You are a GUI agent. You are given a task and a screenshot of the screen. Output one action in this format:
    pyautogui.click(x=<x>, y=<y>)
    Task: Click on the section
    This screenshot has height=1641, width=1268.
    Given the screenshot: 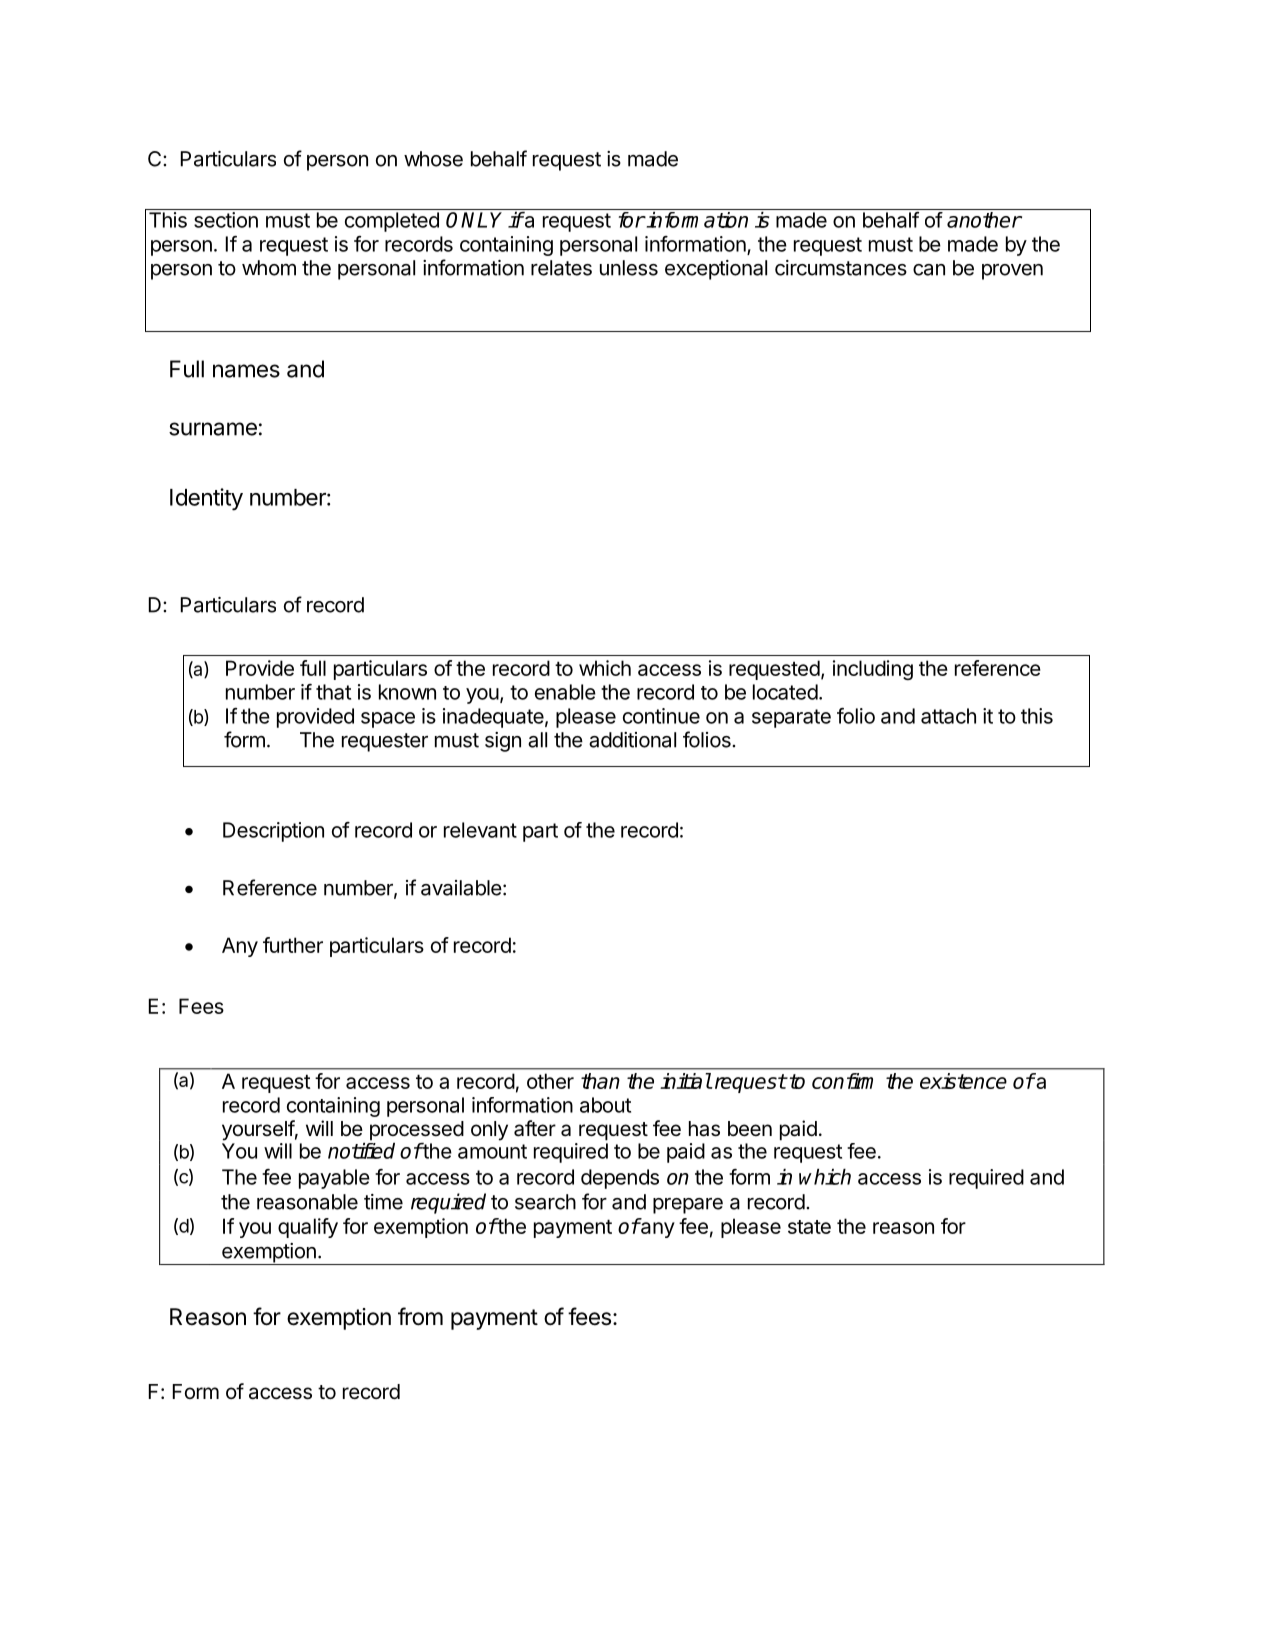 What is the action you would take?
    pyautogui.click(x=226, y=220)
